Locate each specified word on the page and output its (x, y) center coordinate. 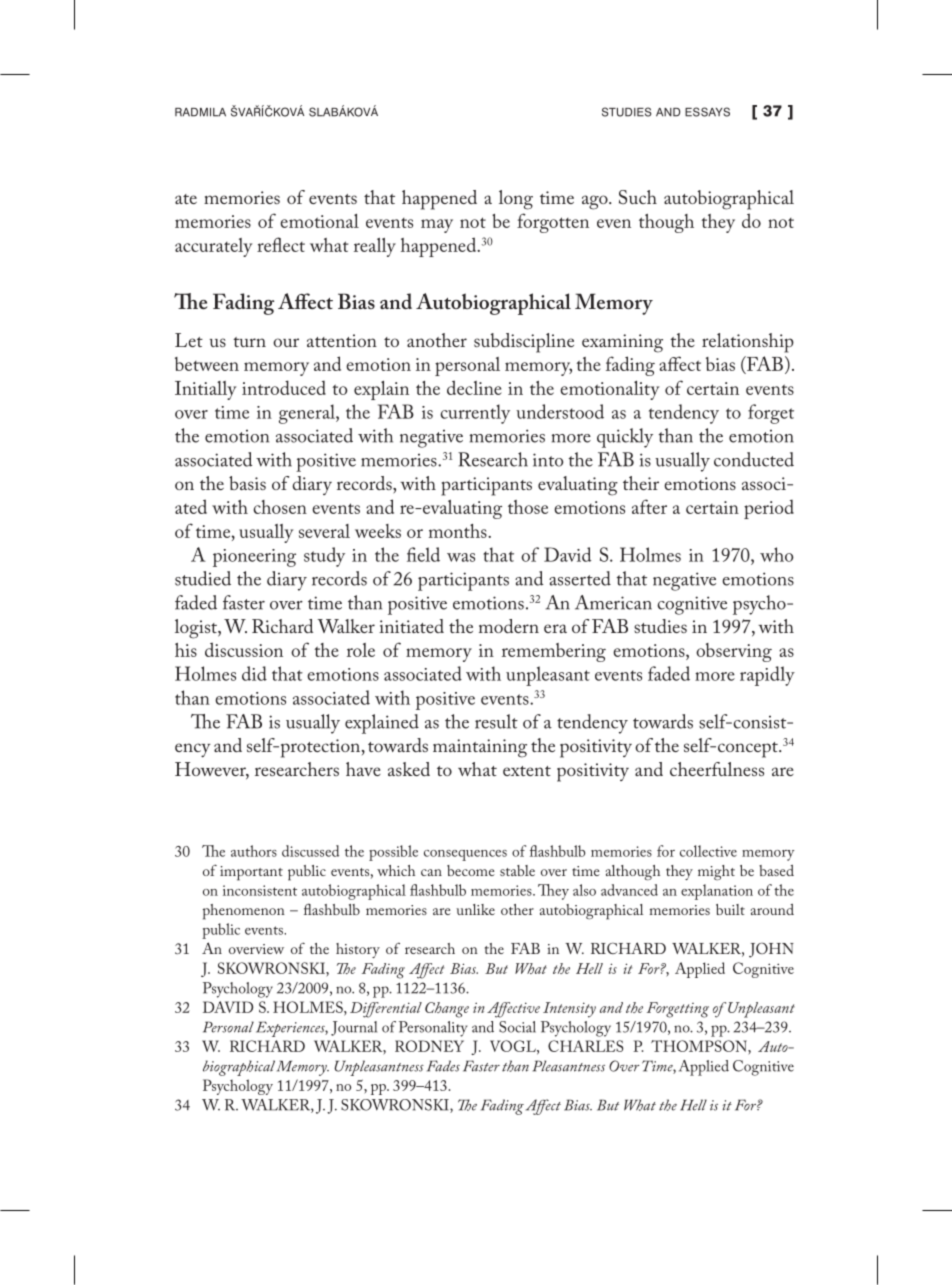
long (516, 200)
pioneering (254, 558)
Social (517, 1027)
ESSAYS (707, 112)
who (777, 554)
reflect (281, 244)
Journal (354, 1028)
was (461, 557)
